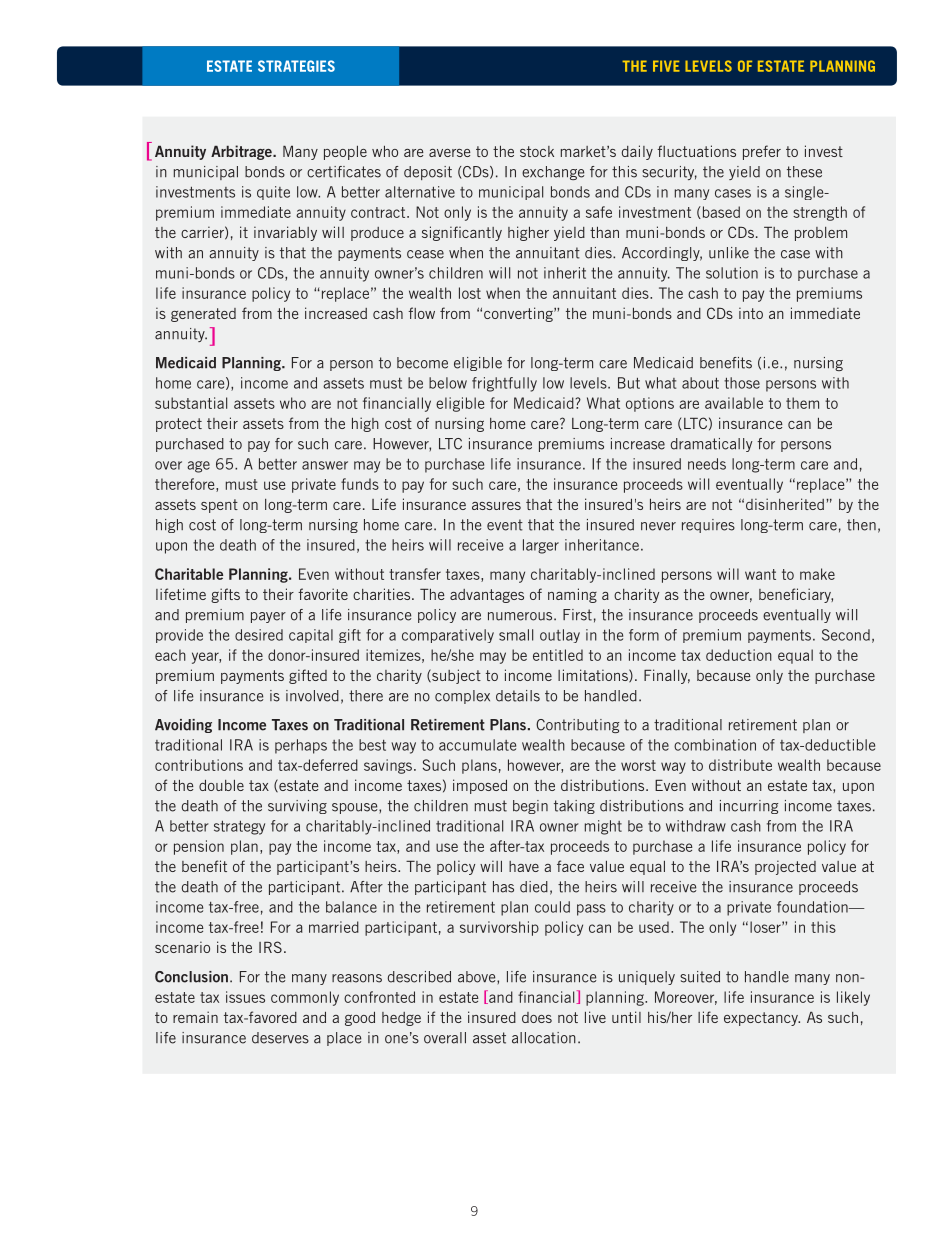 This document has height=1233, width=952. I want to click on does, so click(537, 1017).
